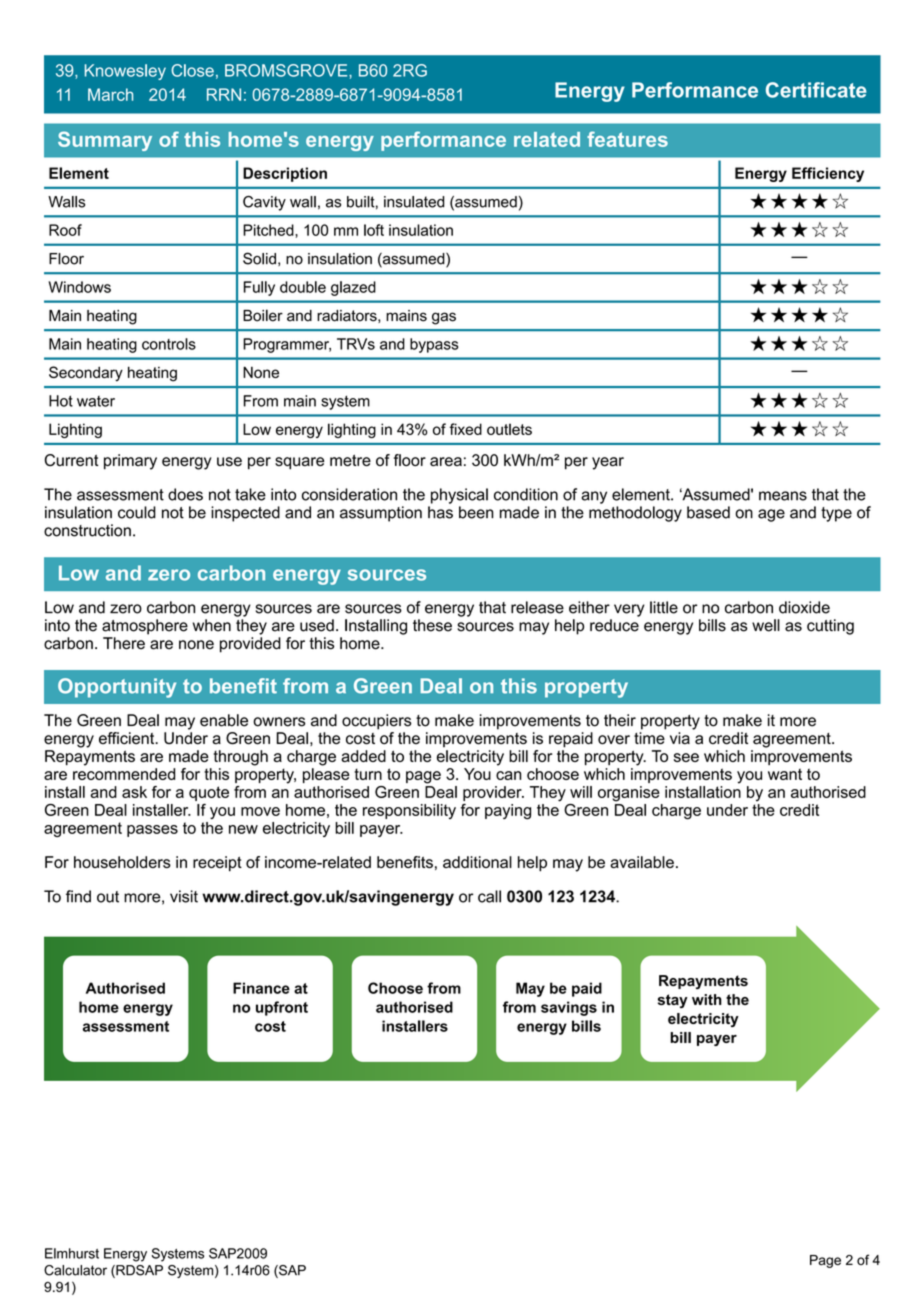  What do you see at coordinates (414, 202) in the screenshot?
I see `insulated` at bounding box center [414, 202].
